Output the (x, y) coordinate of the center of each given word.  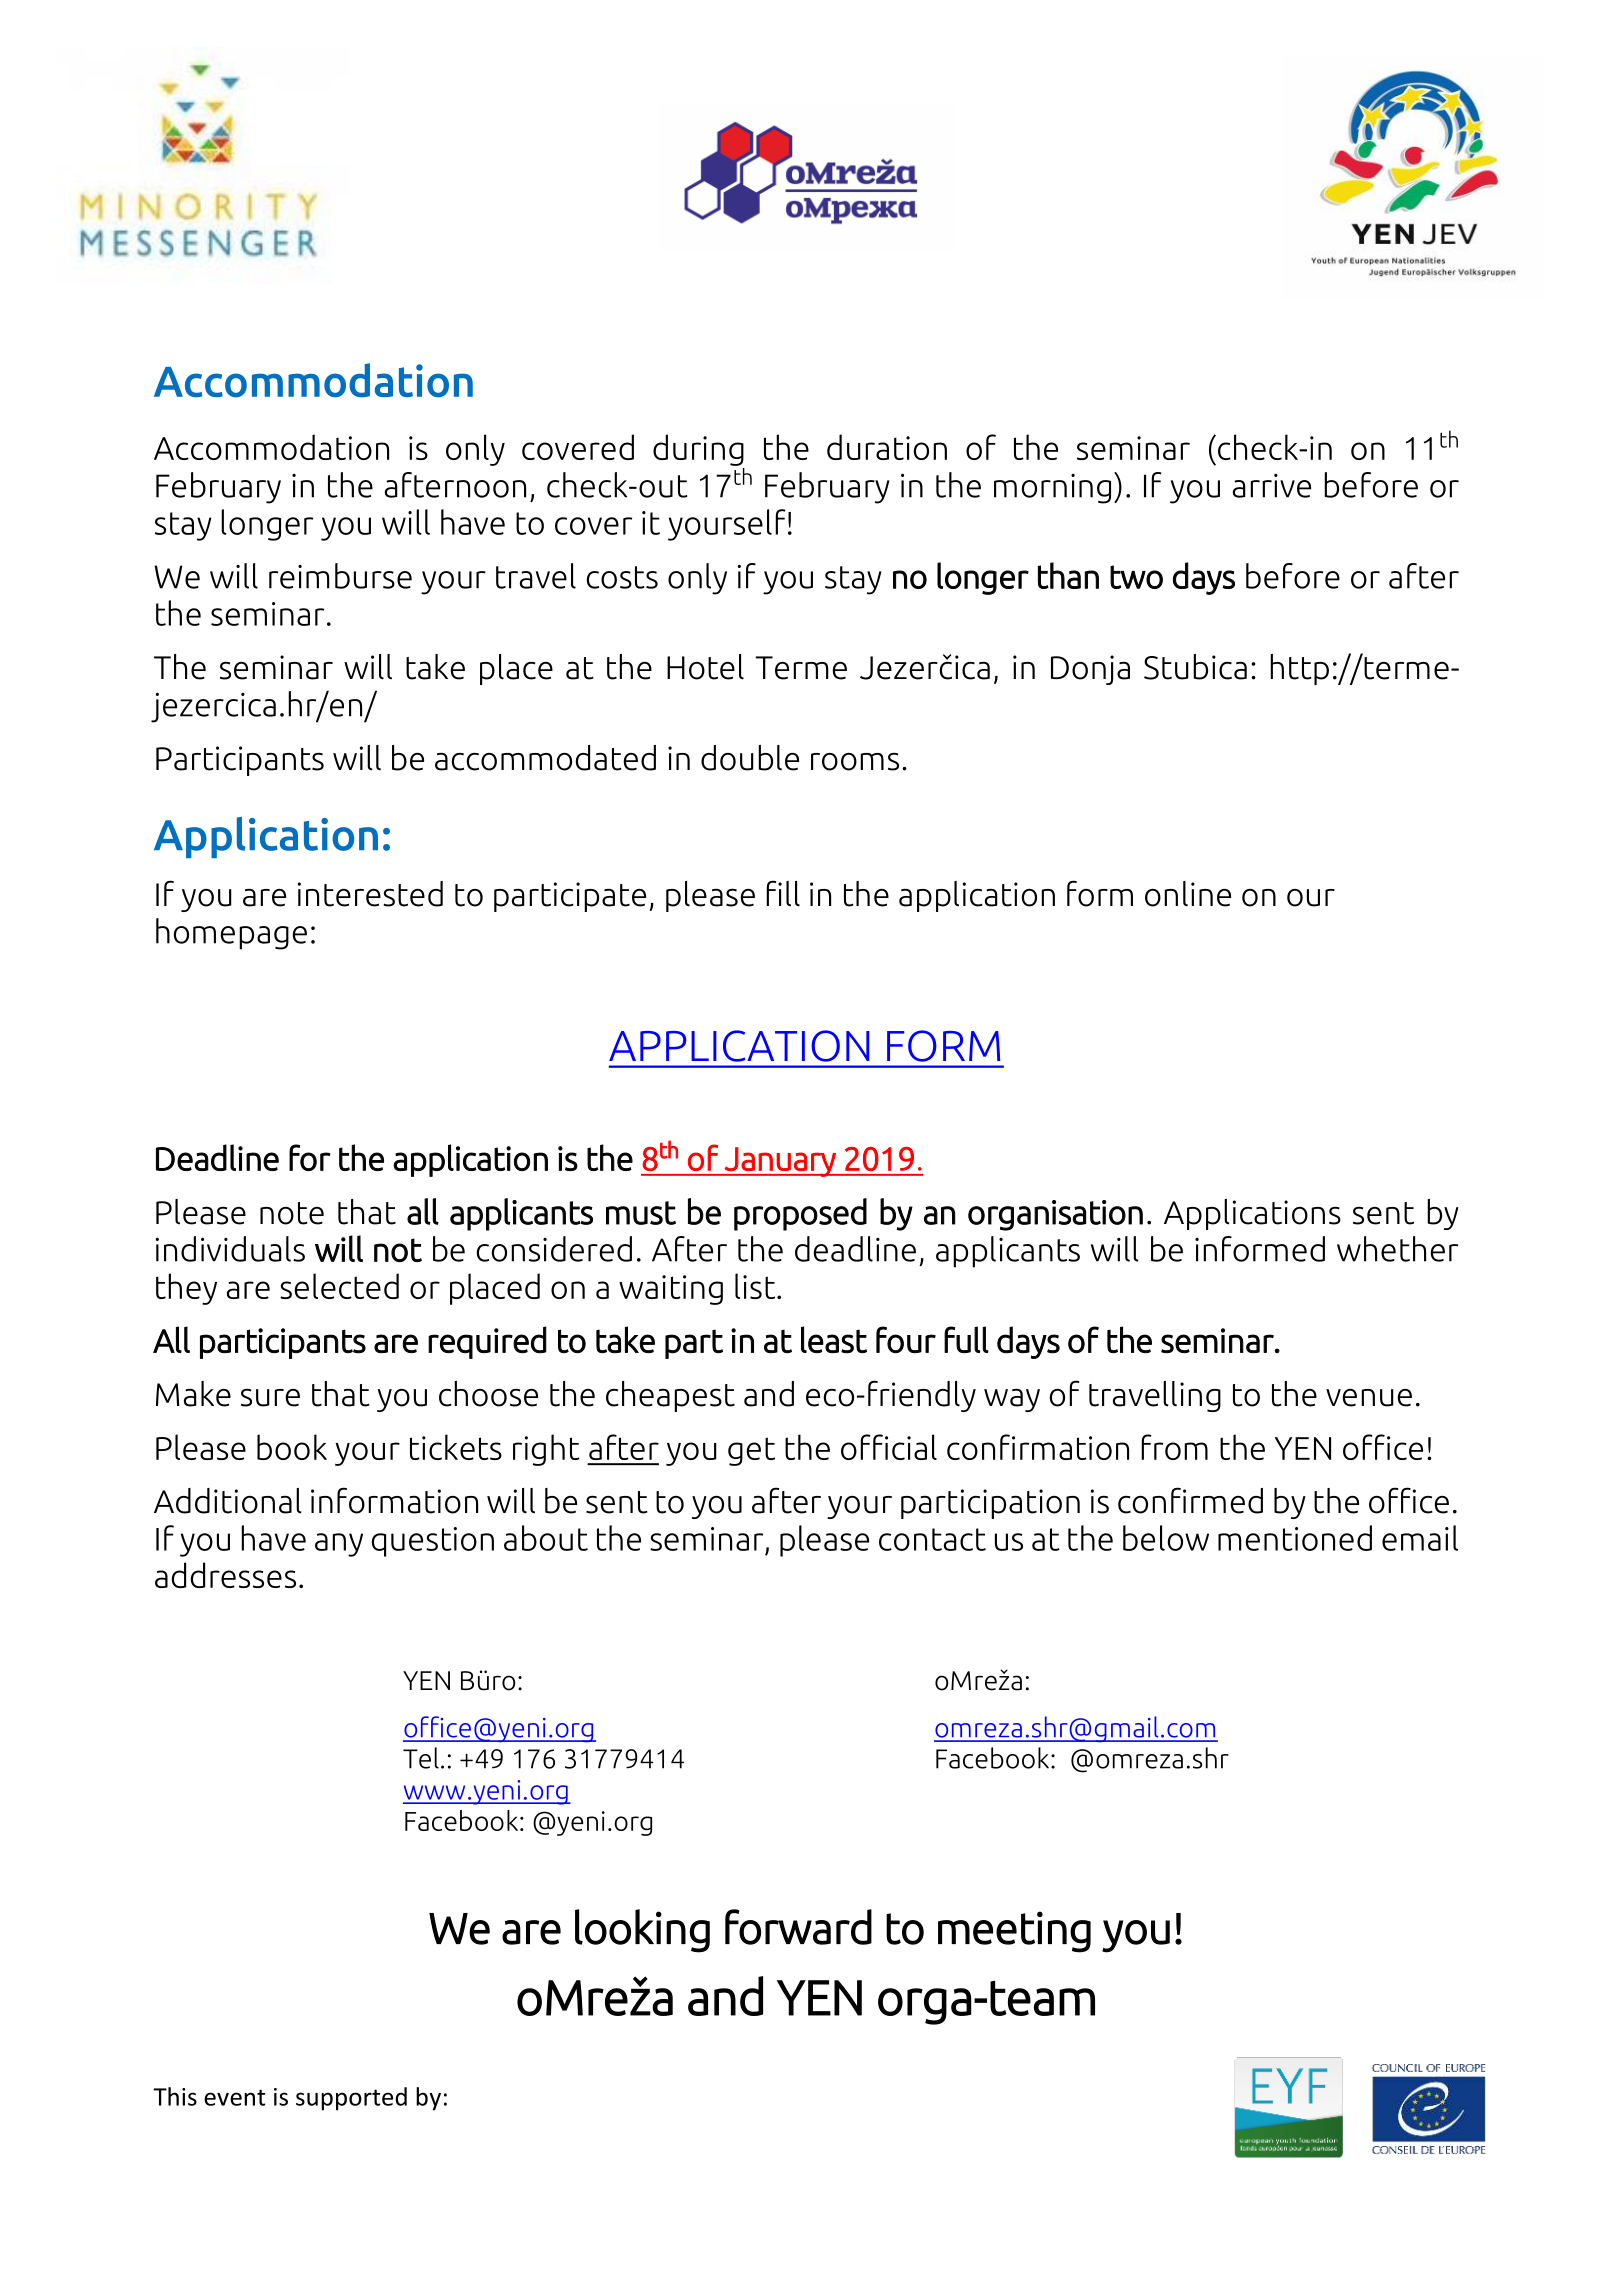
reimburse (340, 576)
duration (887, 447)
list (756, 1286)
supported (351, 2099)
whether (1397, 1249)
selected (339, 1286)
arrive (1272, 486)
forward (798, 1927)
